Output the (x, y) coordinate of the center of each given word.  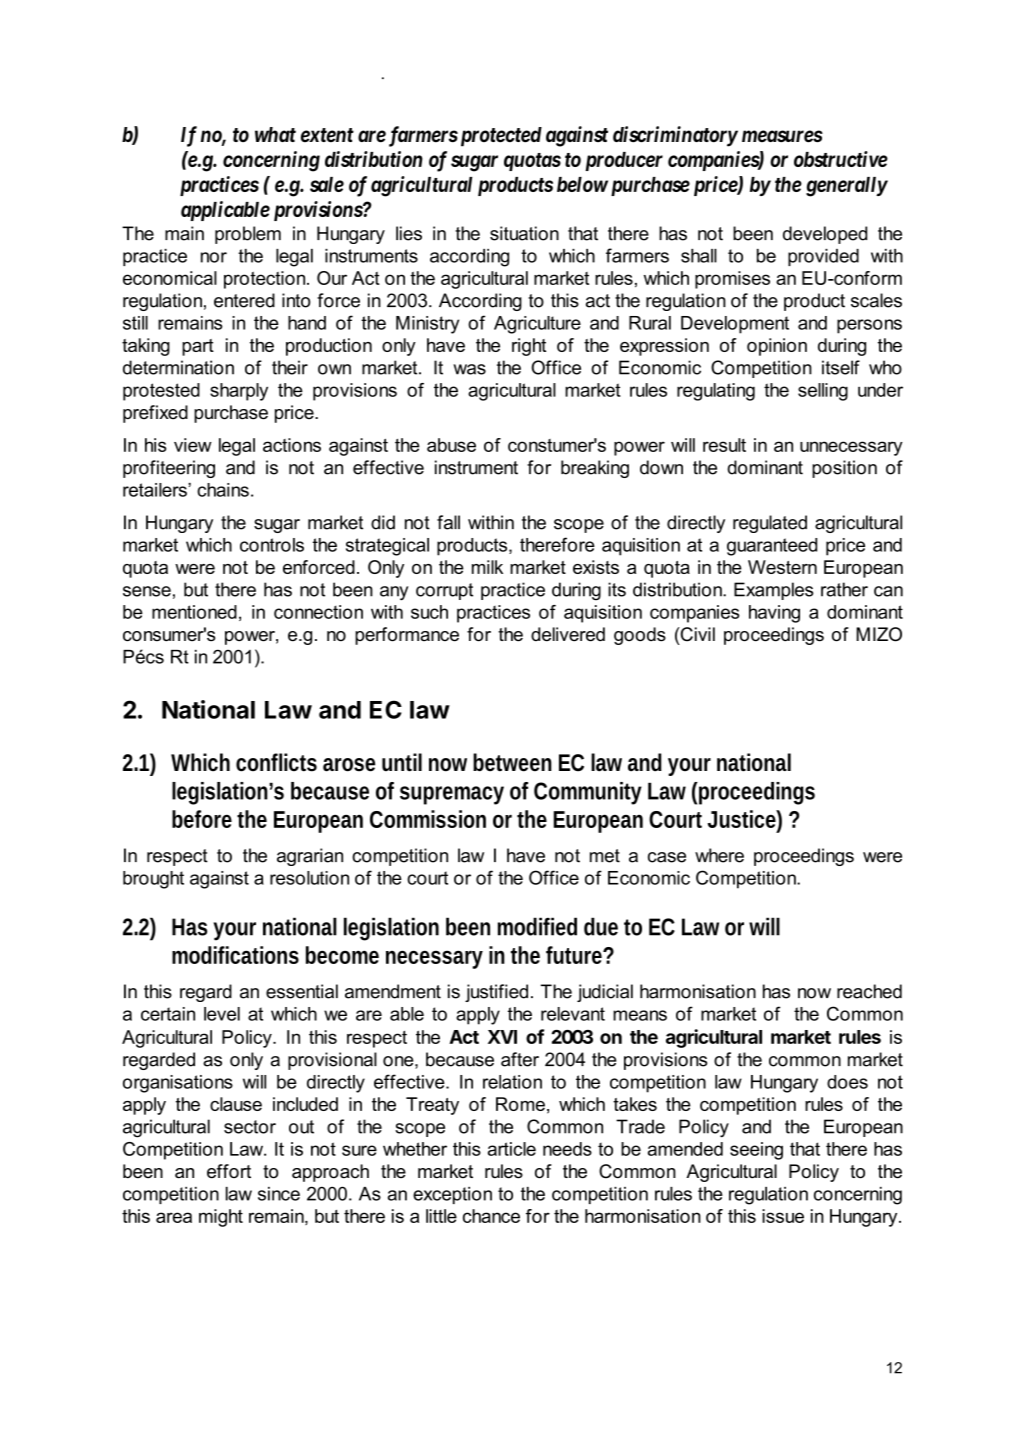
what (275, 134)
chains (223, 490)
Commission (428, 819)
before (202, 819)
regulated (770, 524)
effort (229, 1171)
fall (448, 522)
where (719, 855)
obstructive (841, 159)
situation (524, 233)
